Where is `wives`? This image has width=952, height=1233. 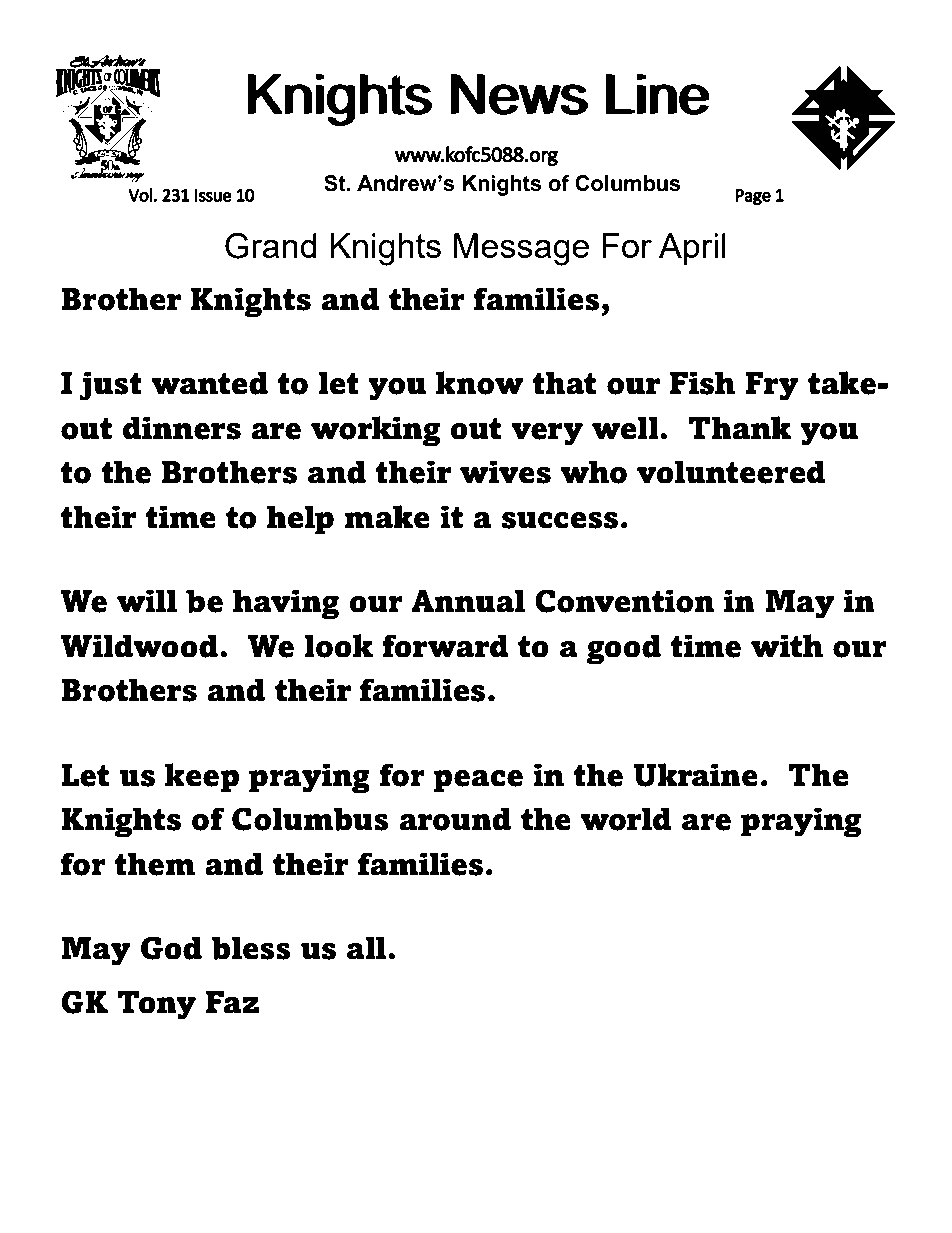
wives is located at coordinates (505, 472).
